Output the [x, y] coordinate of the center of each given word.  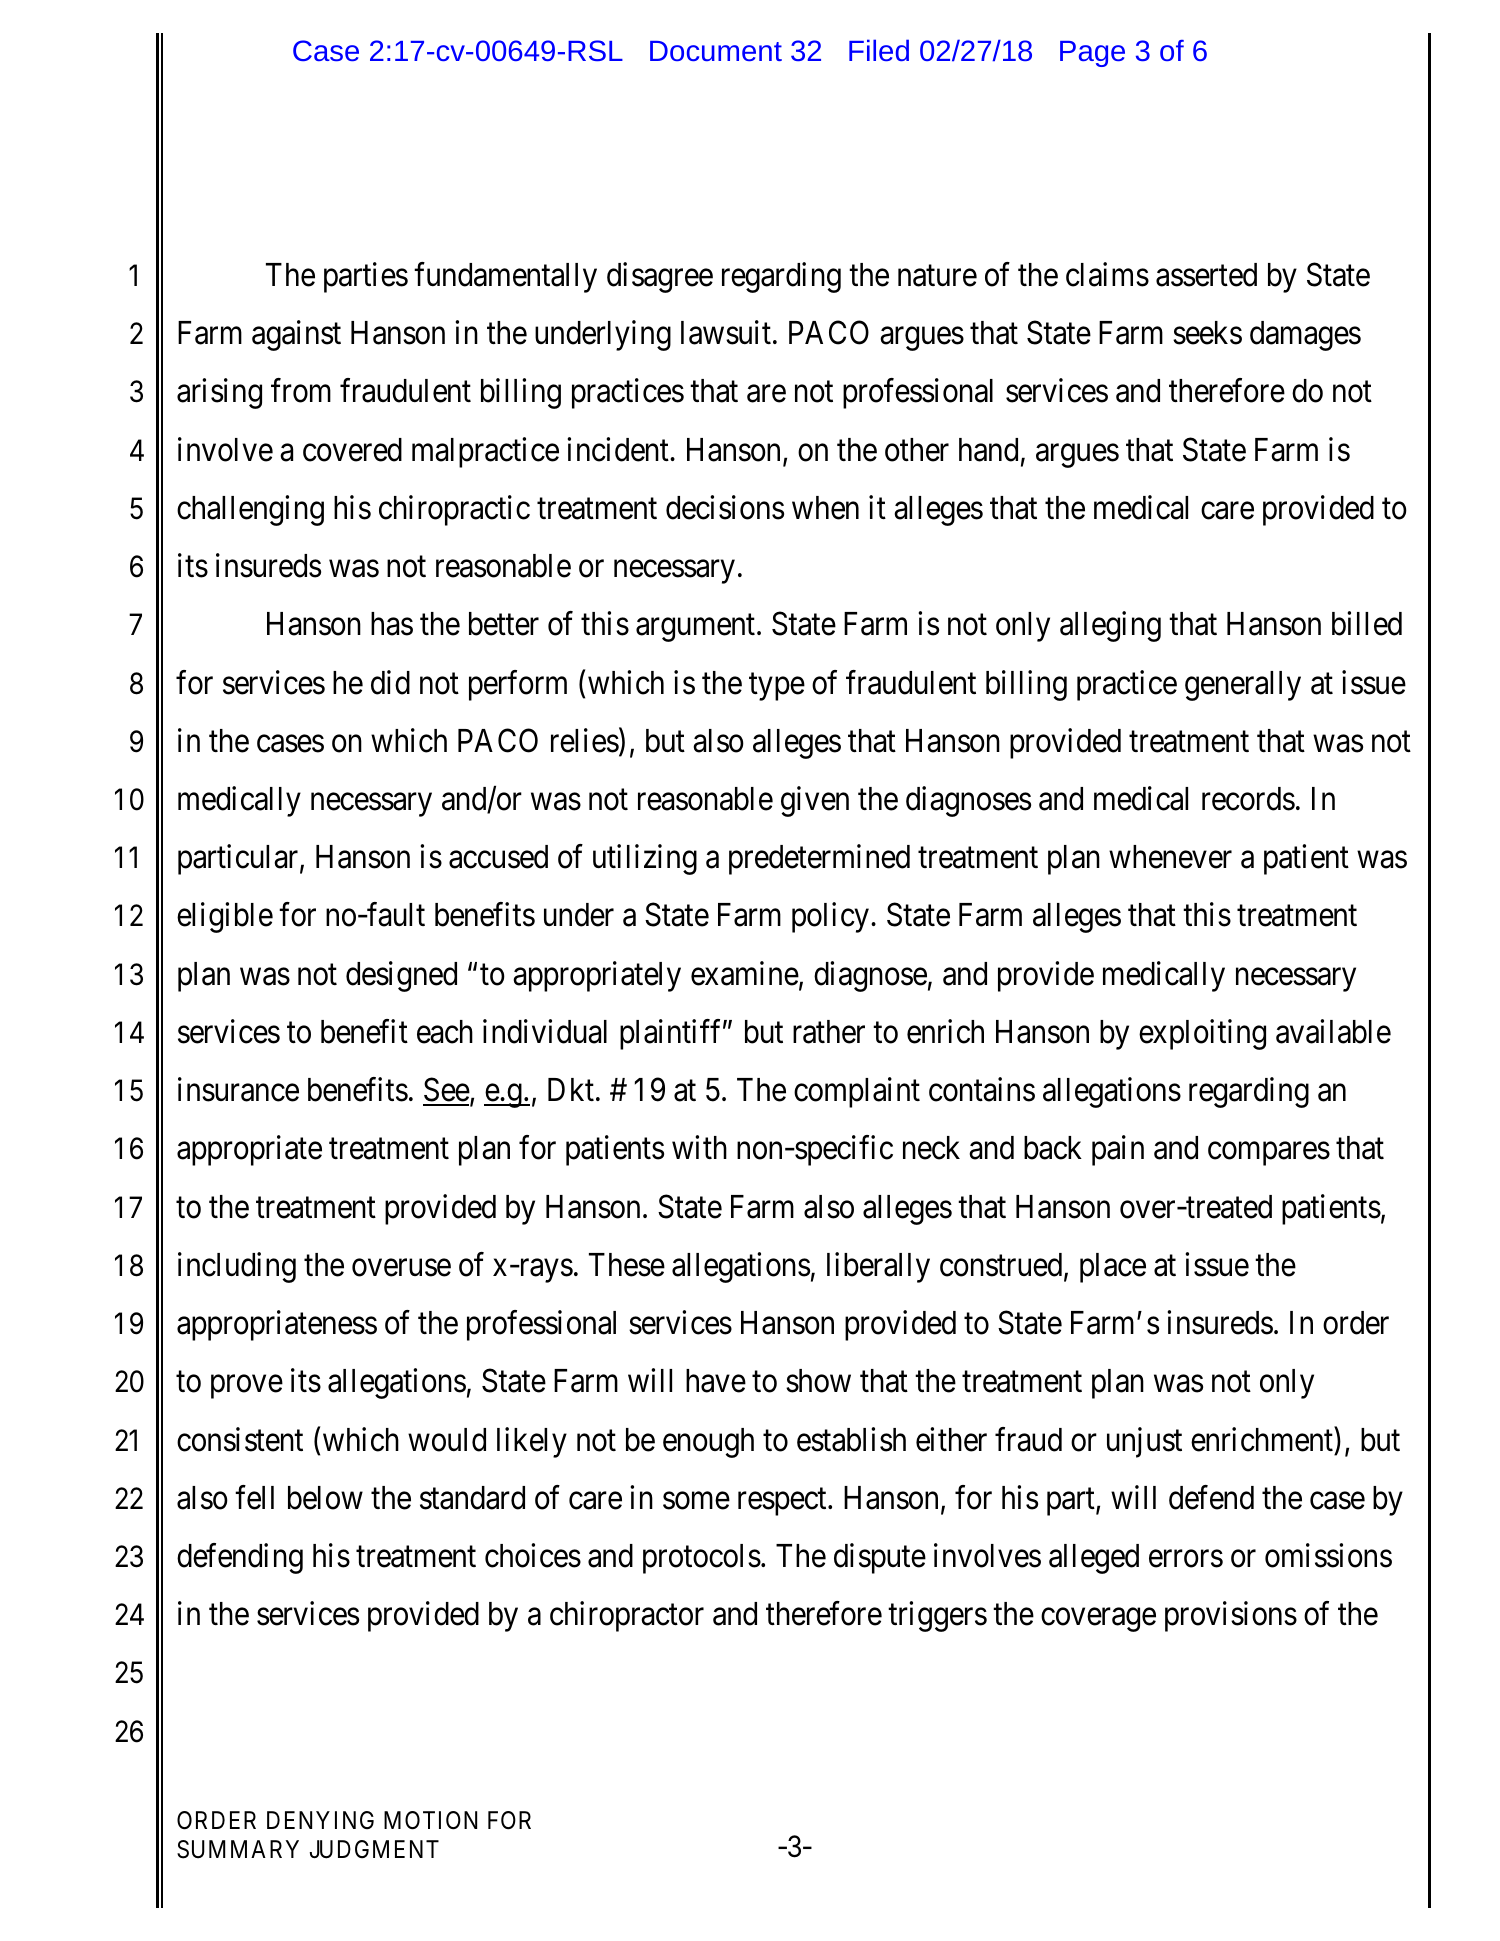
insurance [238, 1089]
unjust [1144, 1442]
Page [1092, 54]
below [325, 1498]
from [301, 391]
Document [716, 51]
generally [1243, 686]
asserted [1206, 275]
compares [1269, 1154]
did [390, 682]
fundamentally [505, 277]
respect [783, 1502]
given [815, 801]
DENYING [320, 1820]
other [917, 450]
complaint [857, 1093]
